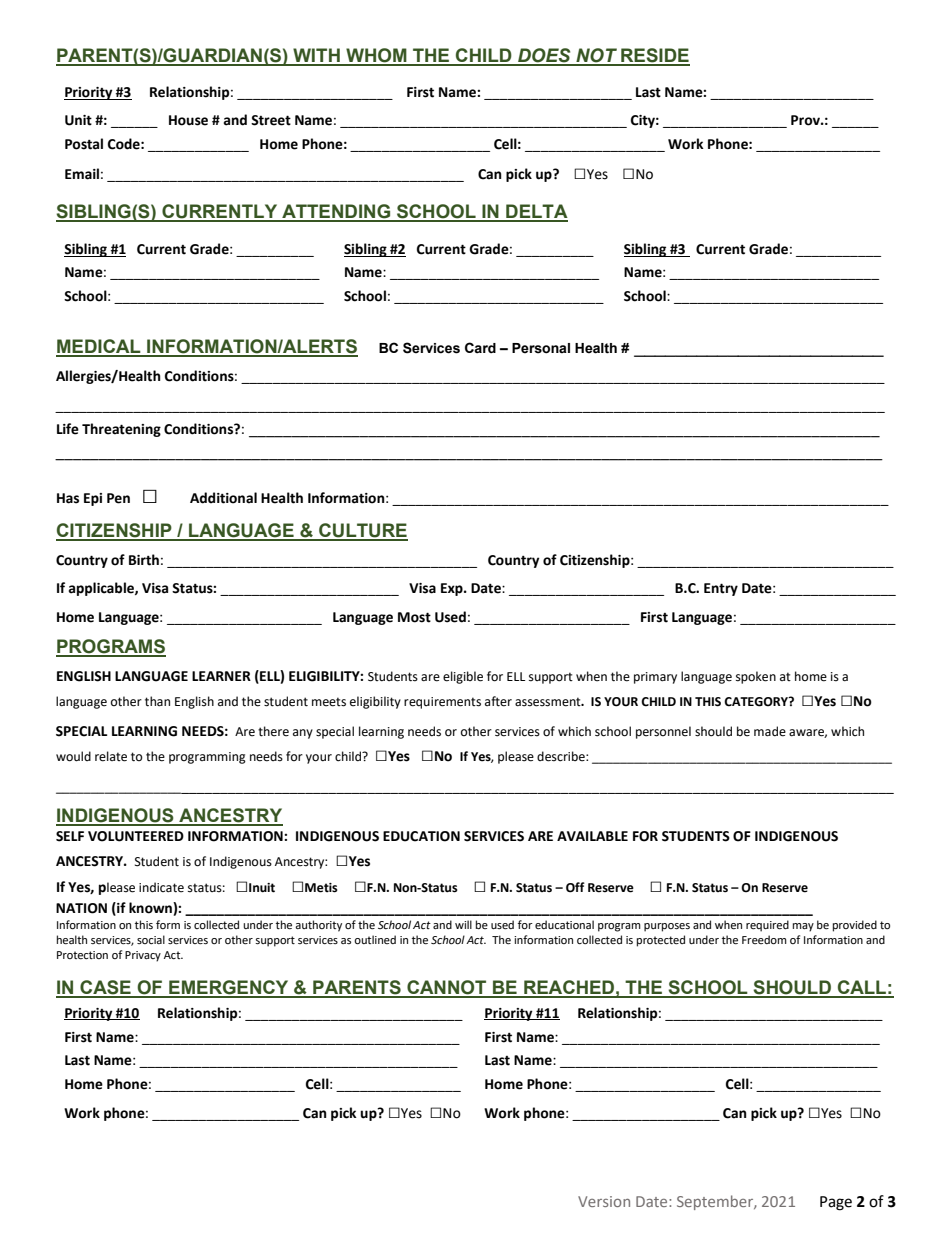 This page has width=952, height=1233. Describe the element at coordinates (463, 677) in the page. I see `eligible` at that location.
